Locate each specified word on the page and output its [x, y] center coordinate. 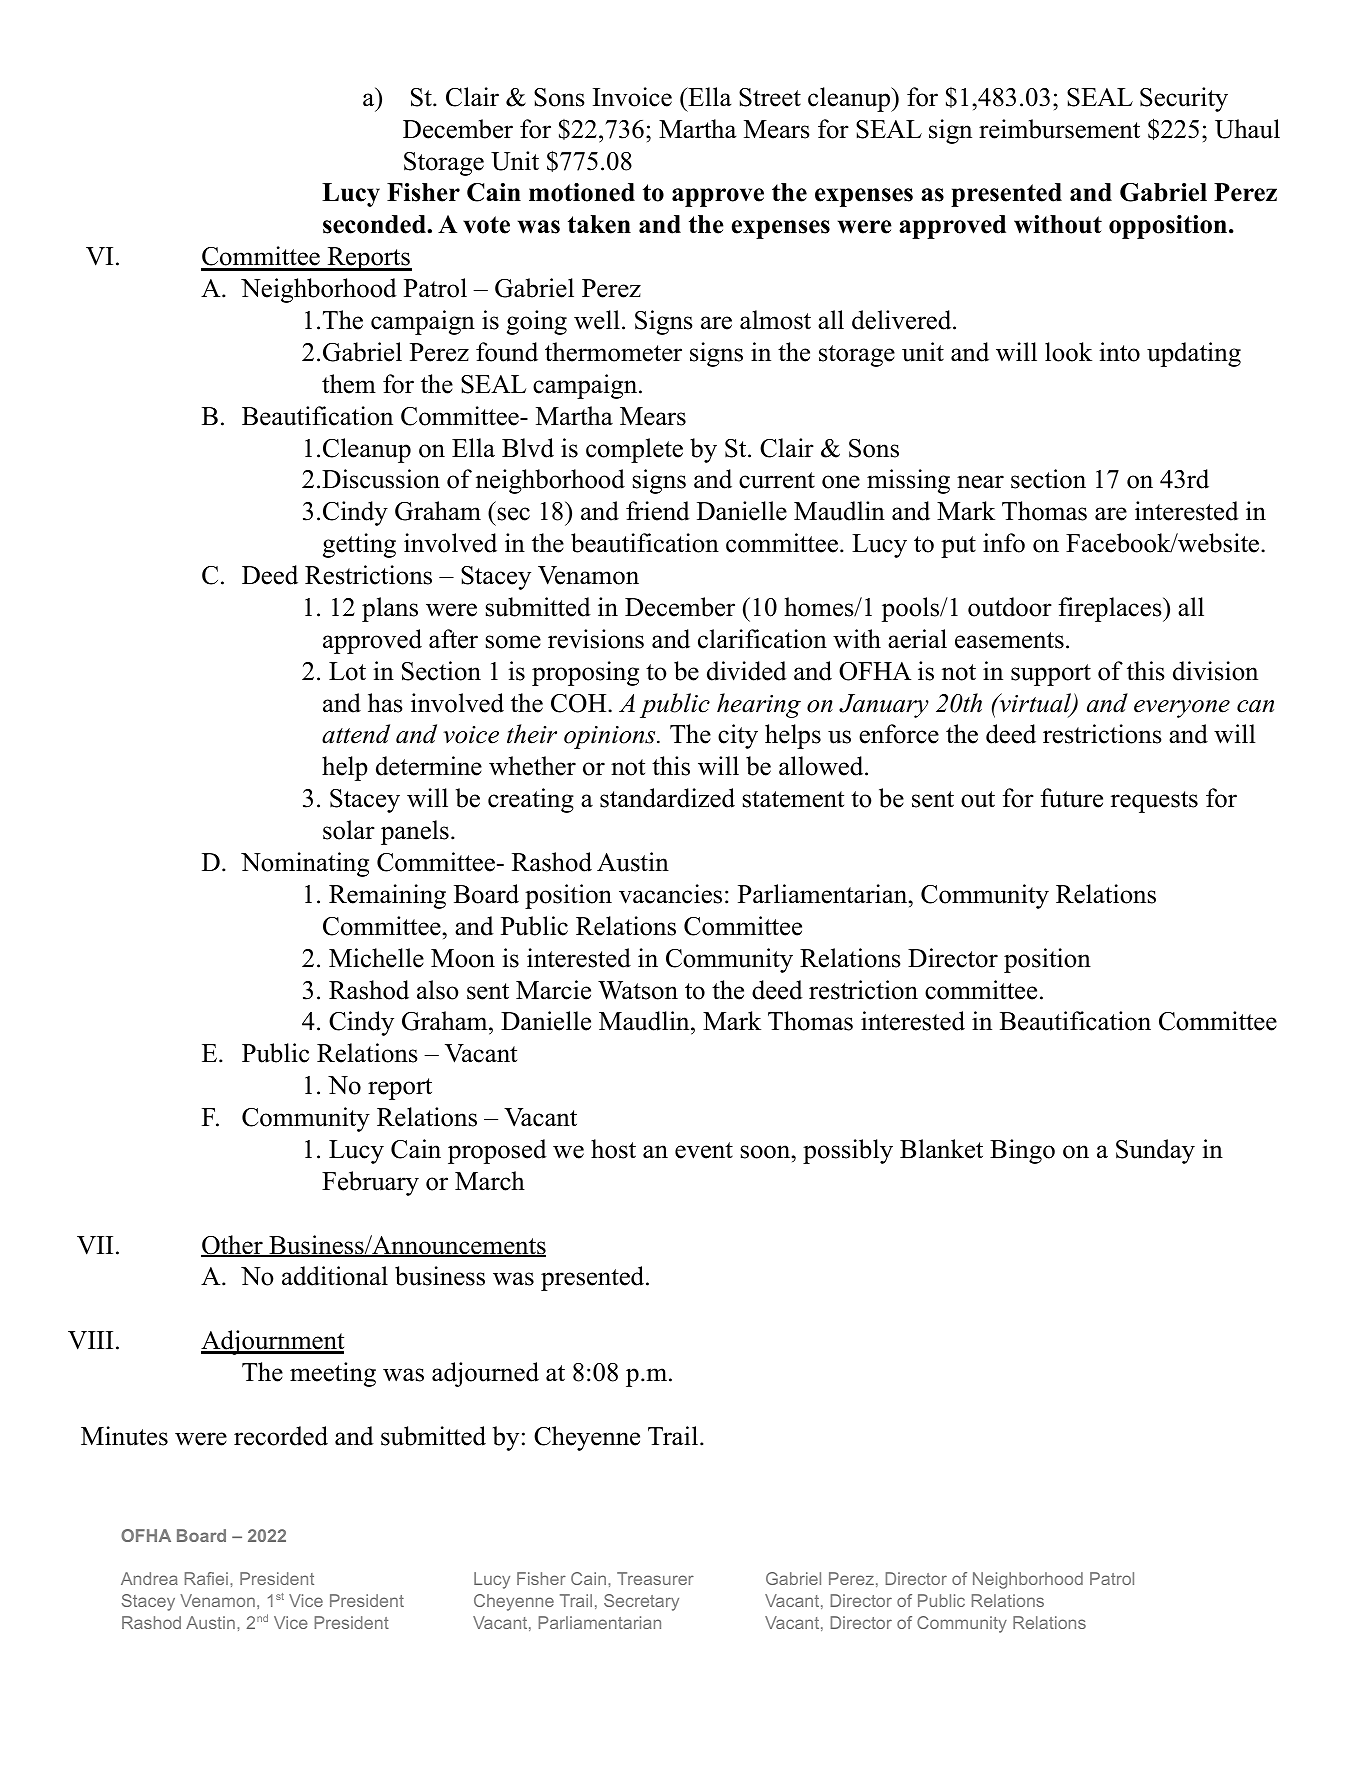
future [1072, 798]
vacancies [670, 894]
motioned [582, 192]
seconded [375, 224]
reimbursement [1059, 129]
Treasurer [655, 1578]
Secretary [641, 1602]
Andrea [149, 1578]
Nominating [305, 864]
